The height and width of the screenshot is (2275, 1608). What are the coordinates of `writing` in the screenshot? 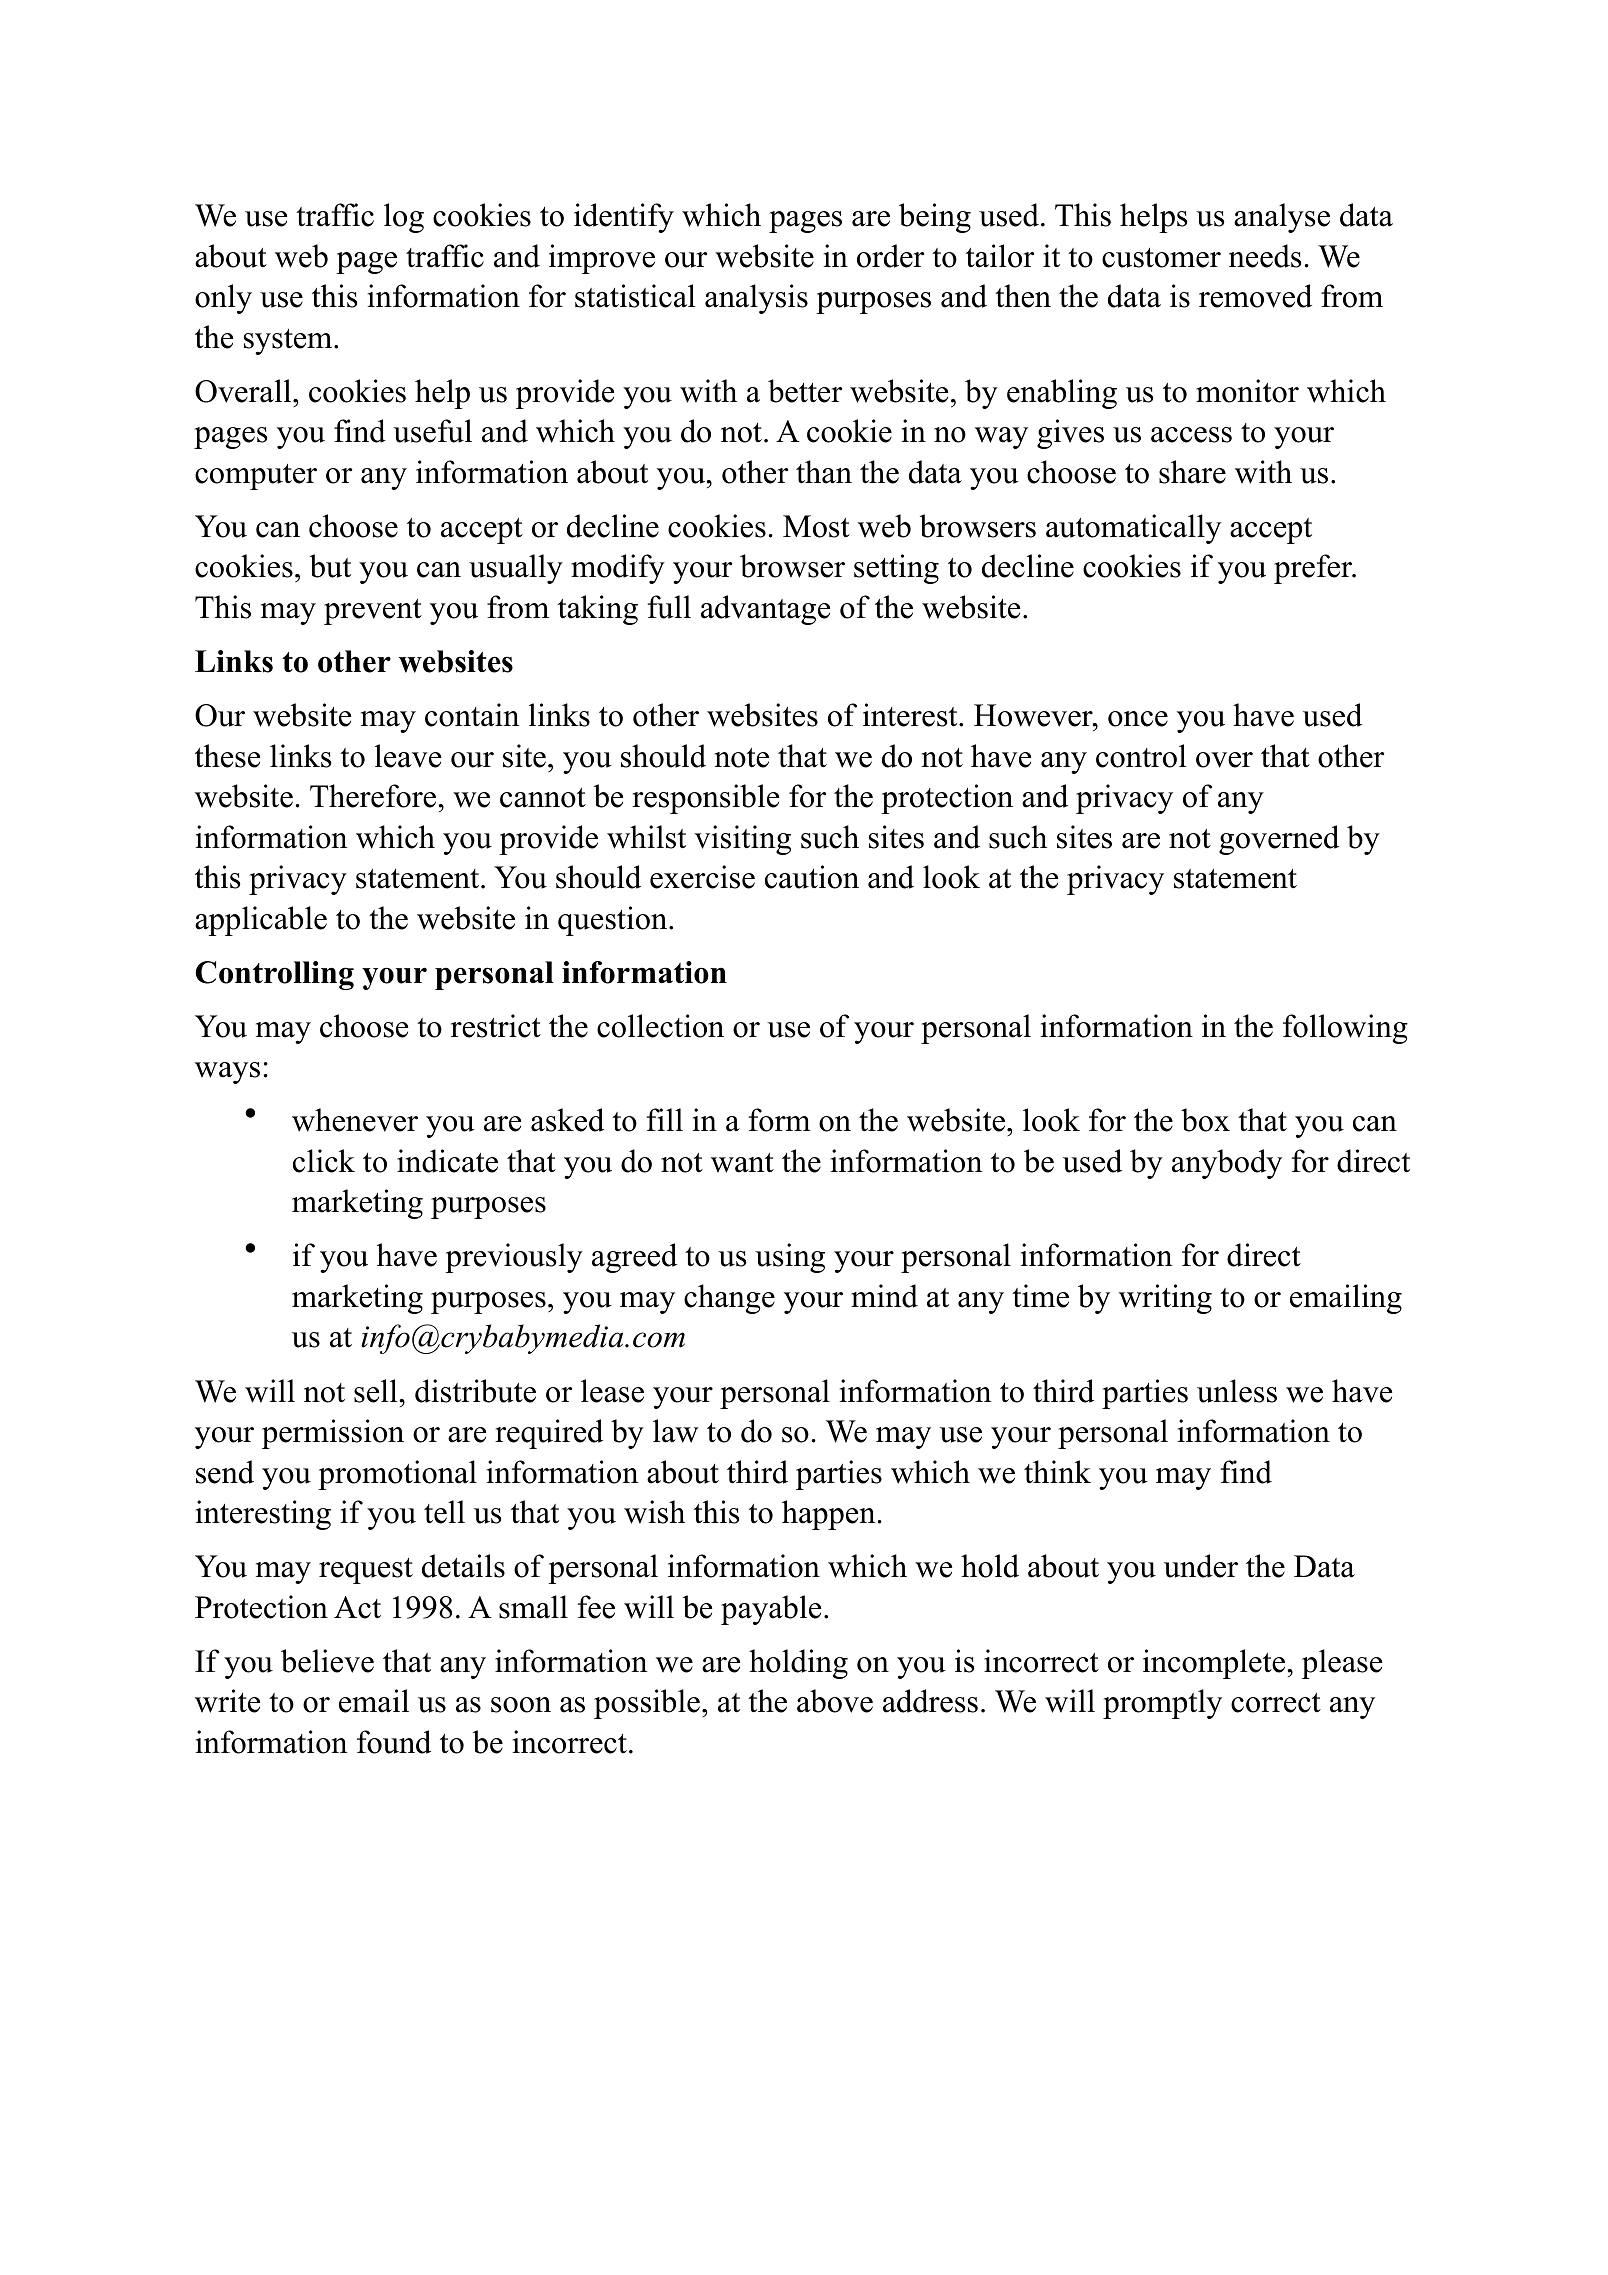 It's located at (1165, 1299).
